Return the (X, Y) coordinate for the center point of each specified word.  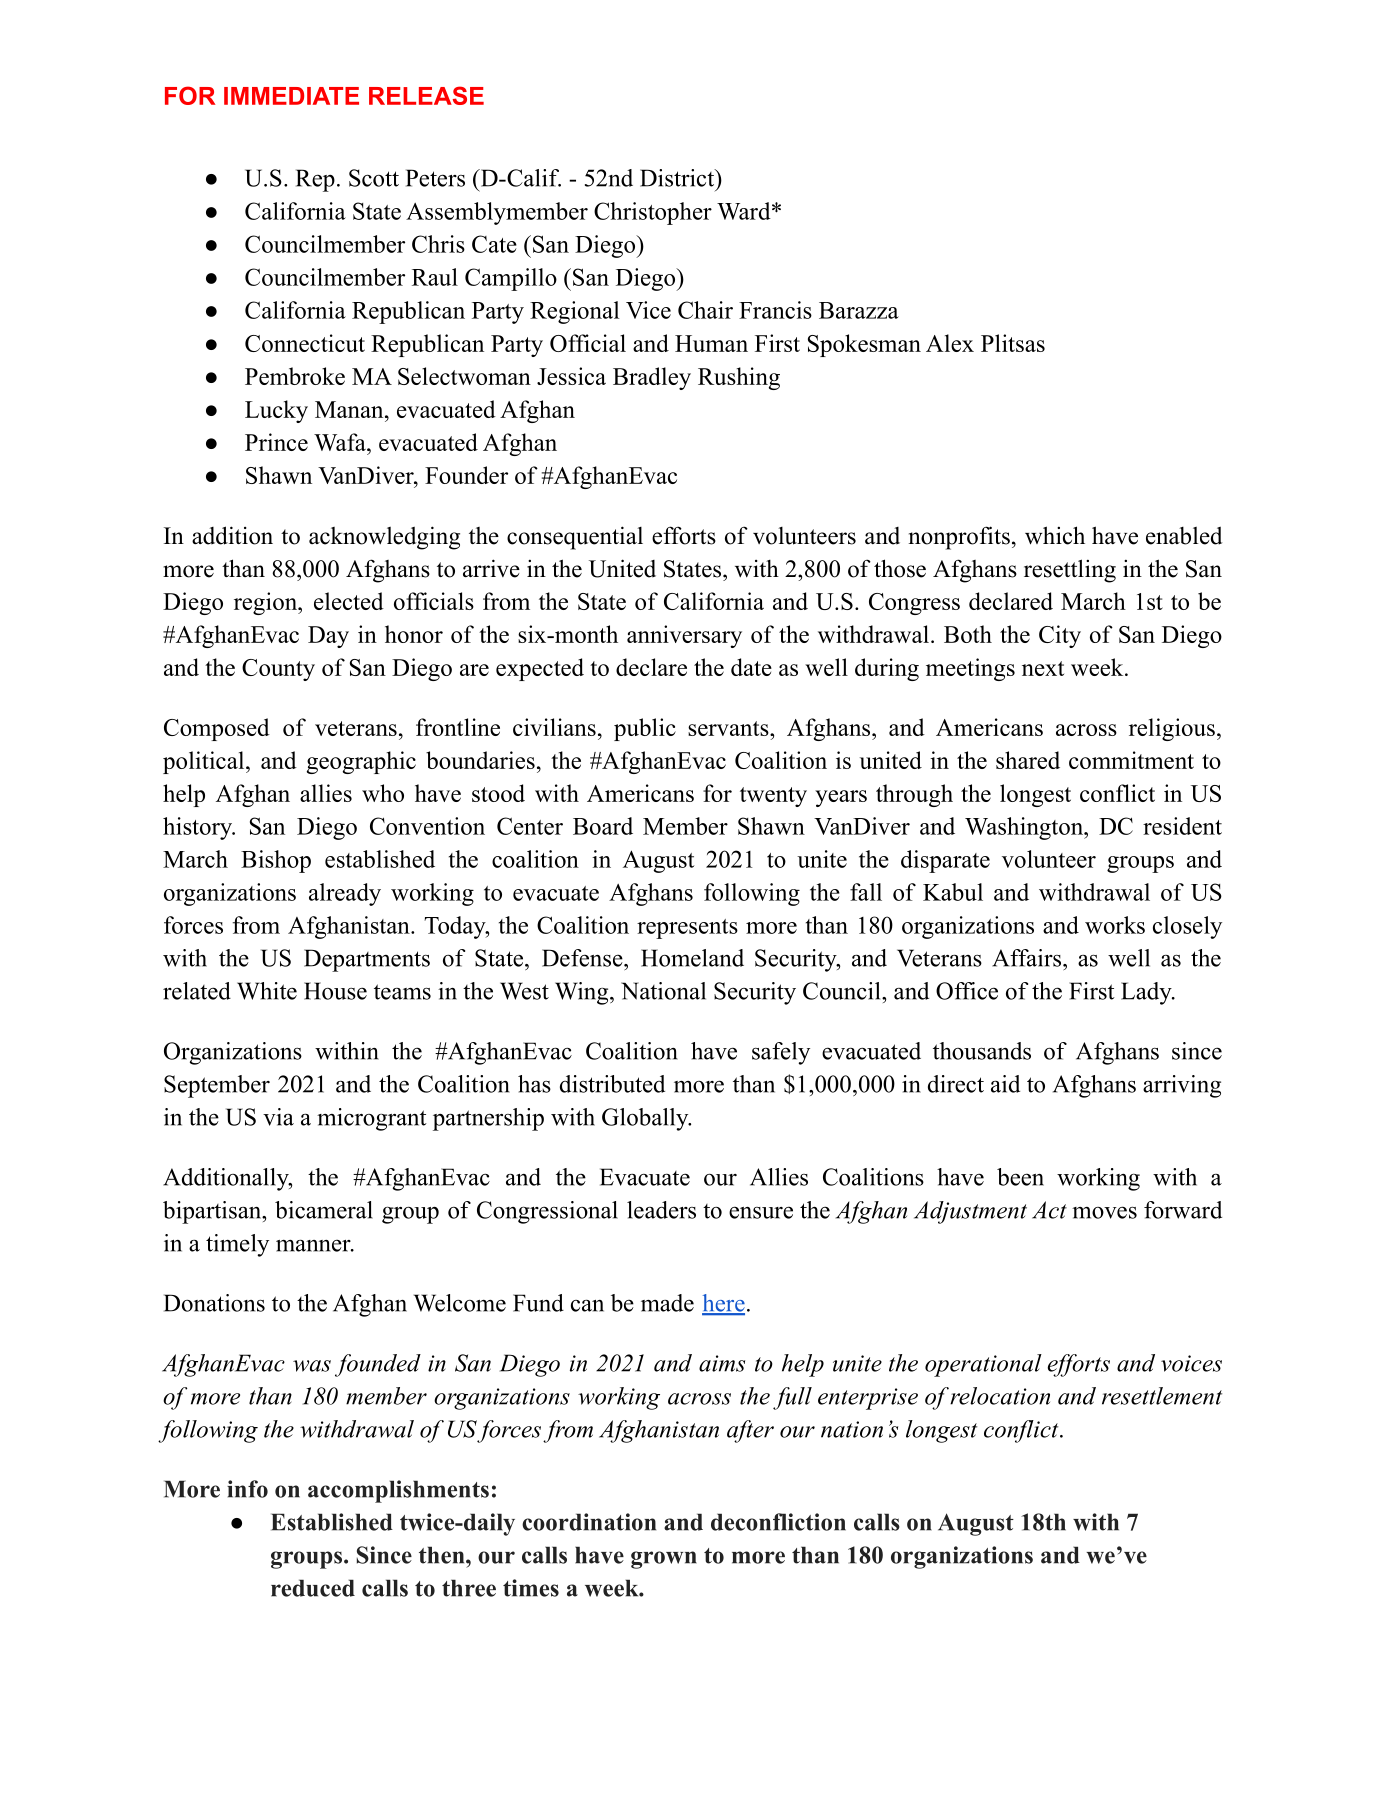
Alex (950, 343)
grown (664, 1560)
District (678, 178)
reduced (313, 1588)
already (345, 894)
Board (603, 826)
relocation (1000, 1396)
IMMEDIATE (291, 96)
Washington (1025, 828)
